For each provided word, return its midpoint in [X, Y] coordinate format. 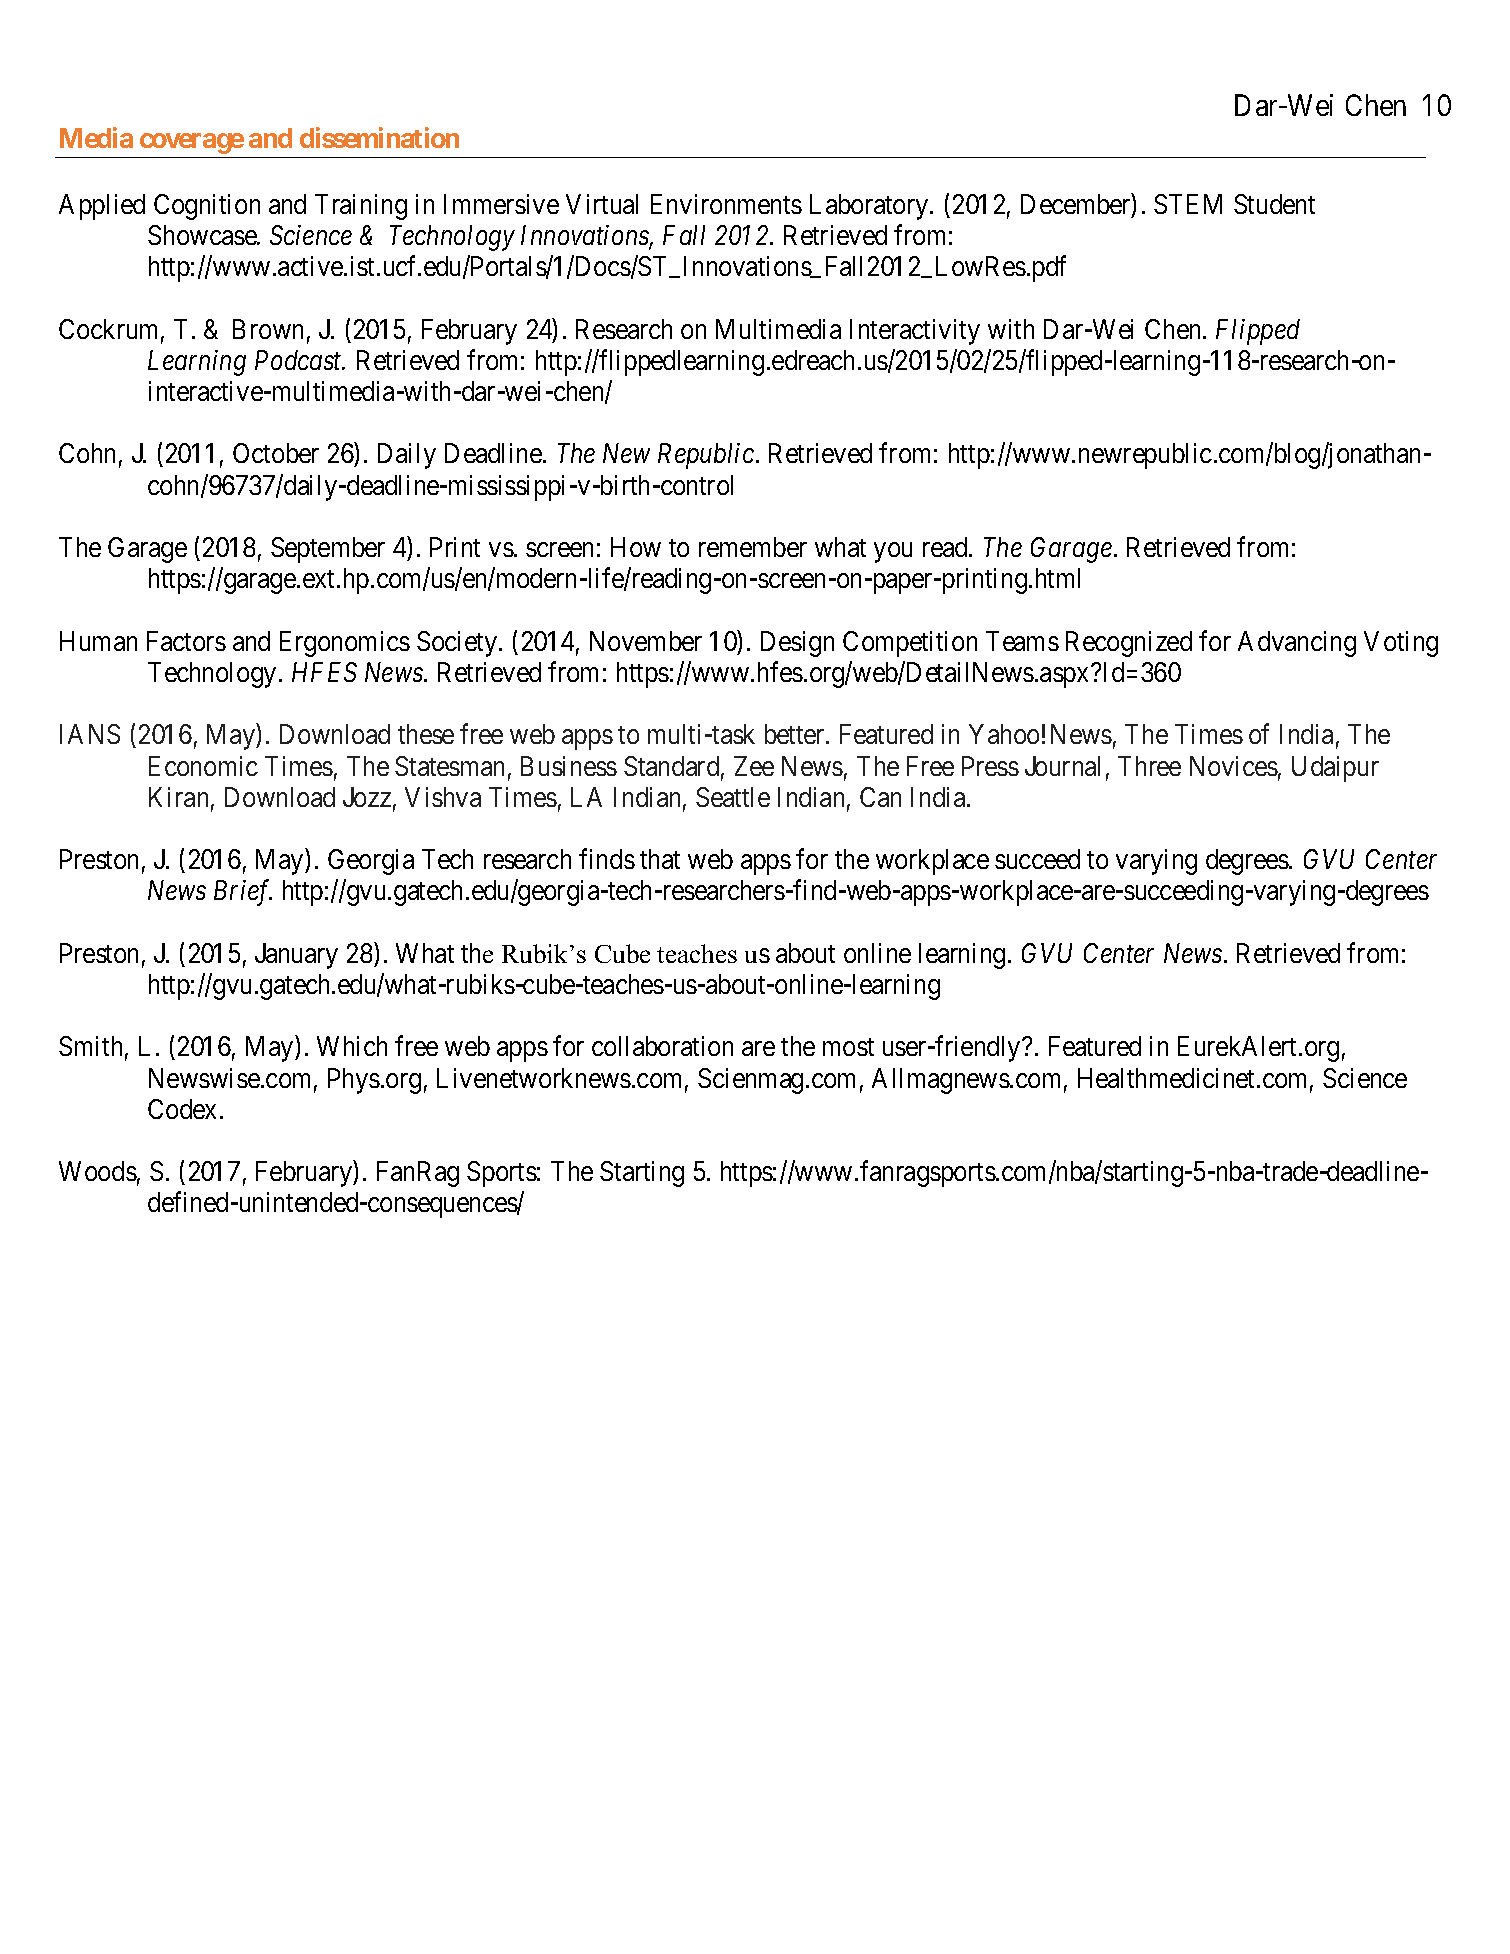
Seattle [733, 797]
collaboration [662, 1046]
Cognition [207, 207]
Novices [1234, 766]
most [848, 1047]
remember [753, 547]
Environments [726, 204]
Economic [203, 766]
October [276, 453]
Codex [182, 1109]
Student [1274, 204]
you [893, 553]
